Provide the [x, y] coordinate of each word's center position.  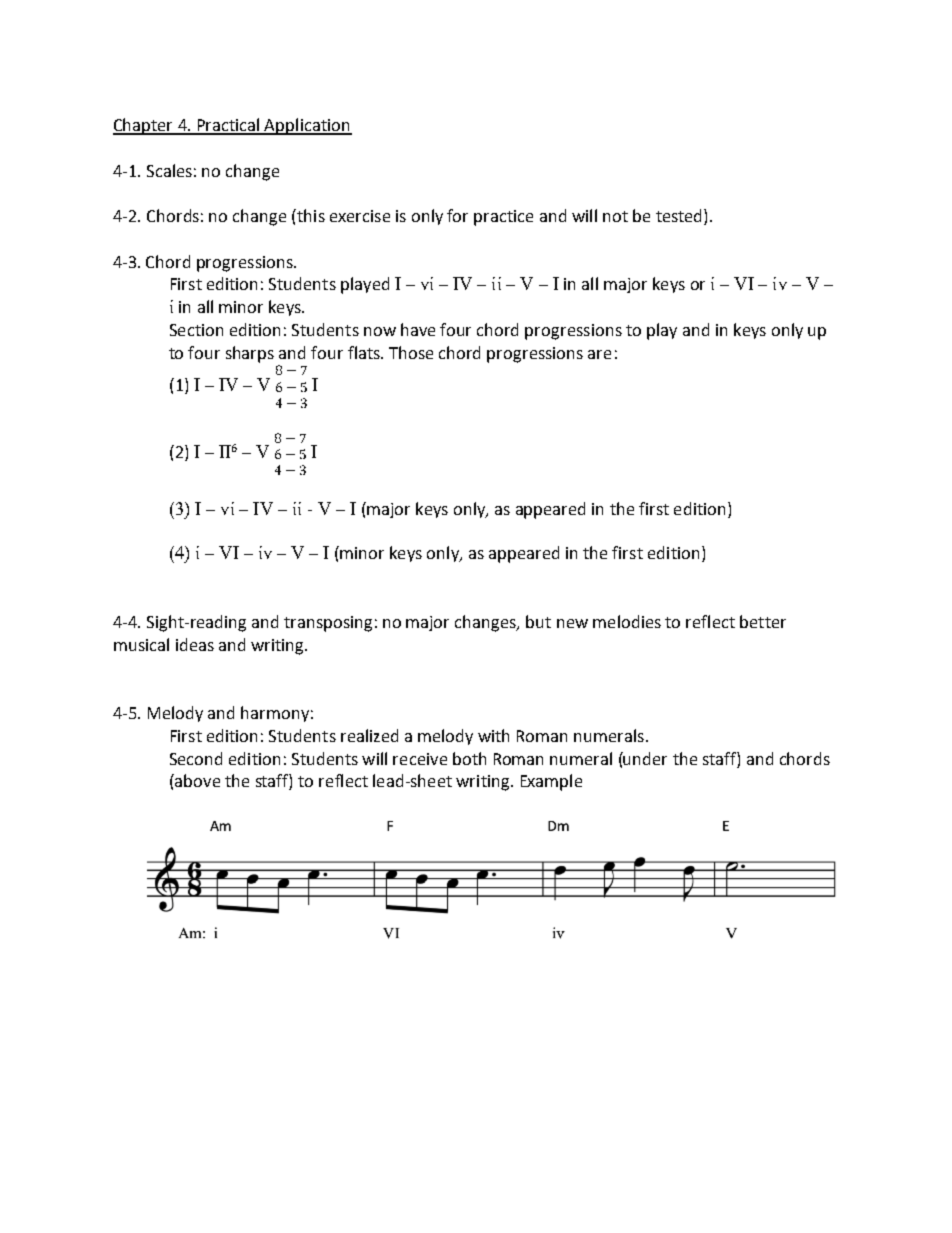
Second [196, 758]
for [457, 215]
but [538, 621]
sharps [250, 354]
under [644, 758]
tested [680, 217]
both [469, 758]
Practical [228, 126]
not [615, 216]
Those [411, 352]
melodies [627, 621]
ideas [195, 644]
